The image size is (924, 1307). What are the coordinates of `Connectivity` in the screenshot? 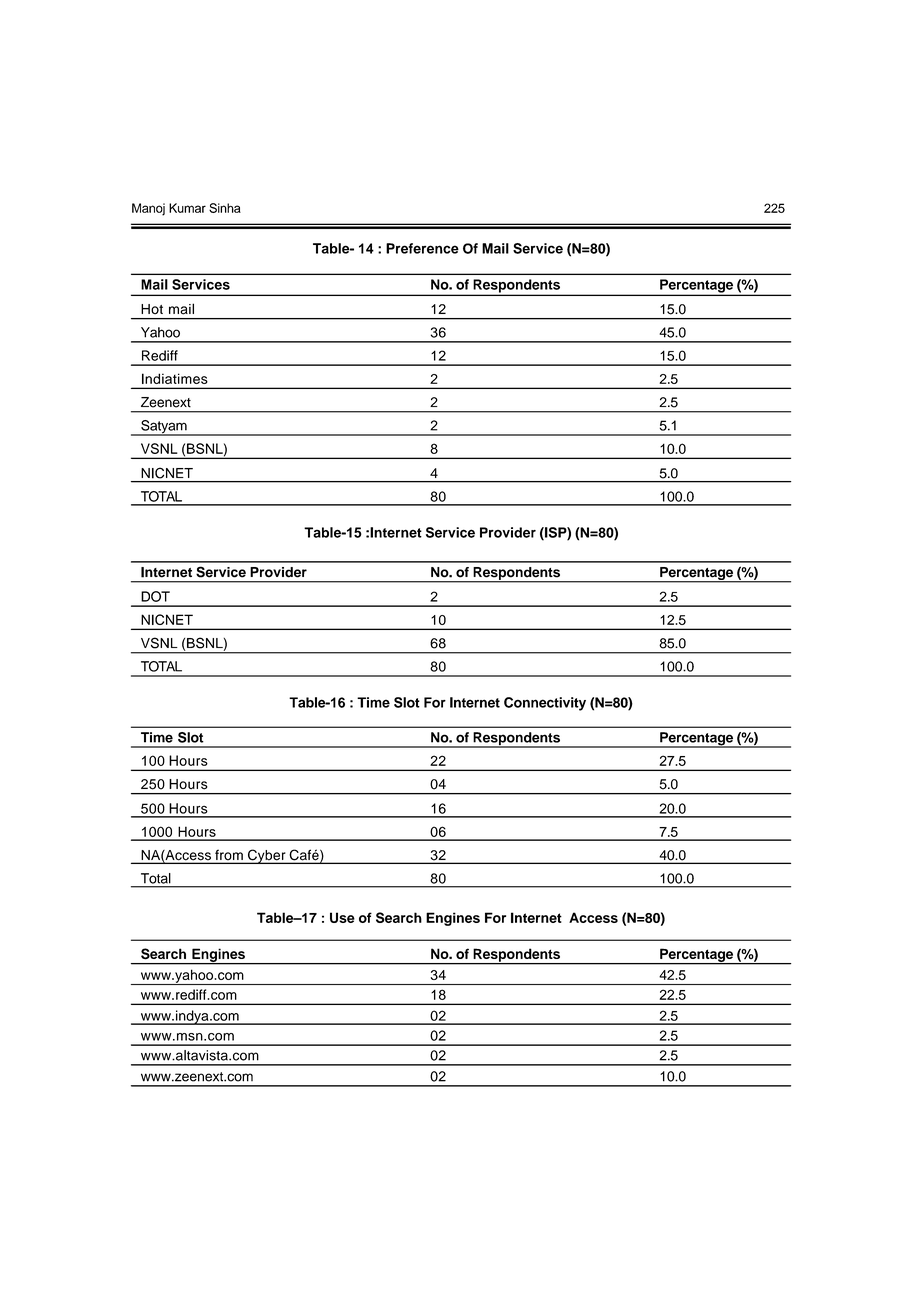 It's located at (545, 704).
